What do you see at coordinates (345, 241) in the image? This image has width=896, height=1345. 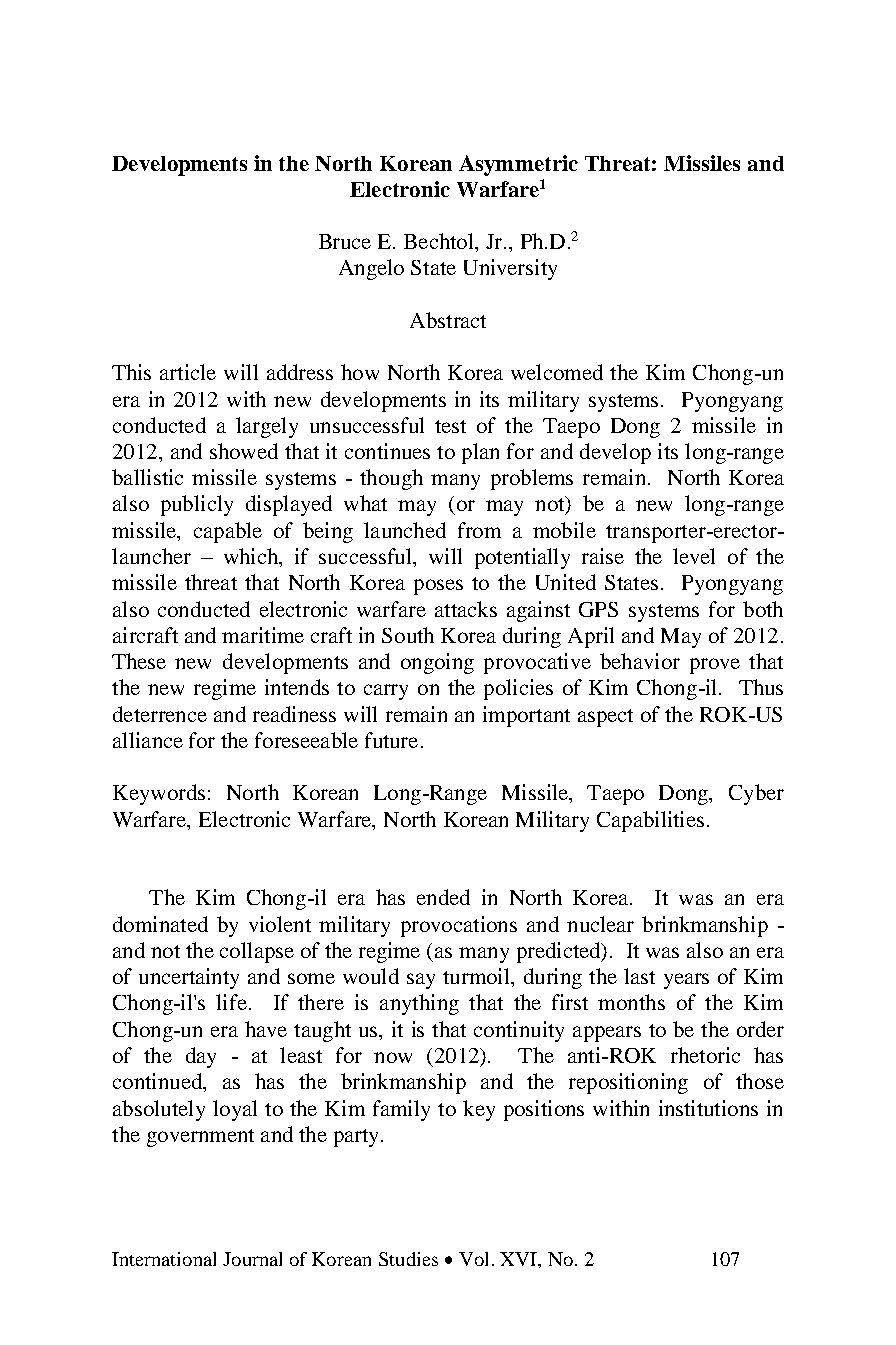 I see `Bruce` at bounding box center [345, 241].
